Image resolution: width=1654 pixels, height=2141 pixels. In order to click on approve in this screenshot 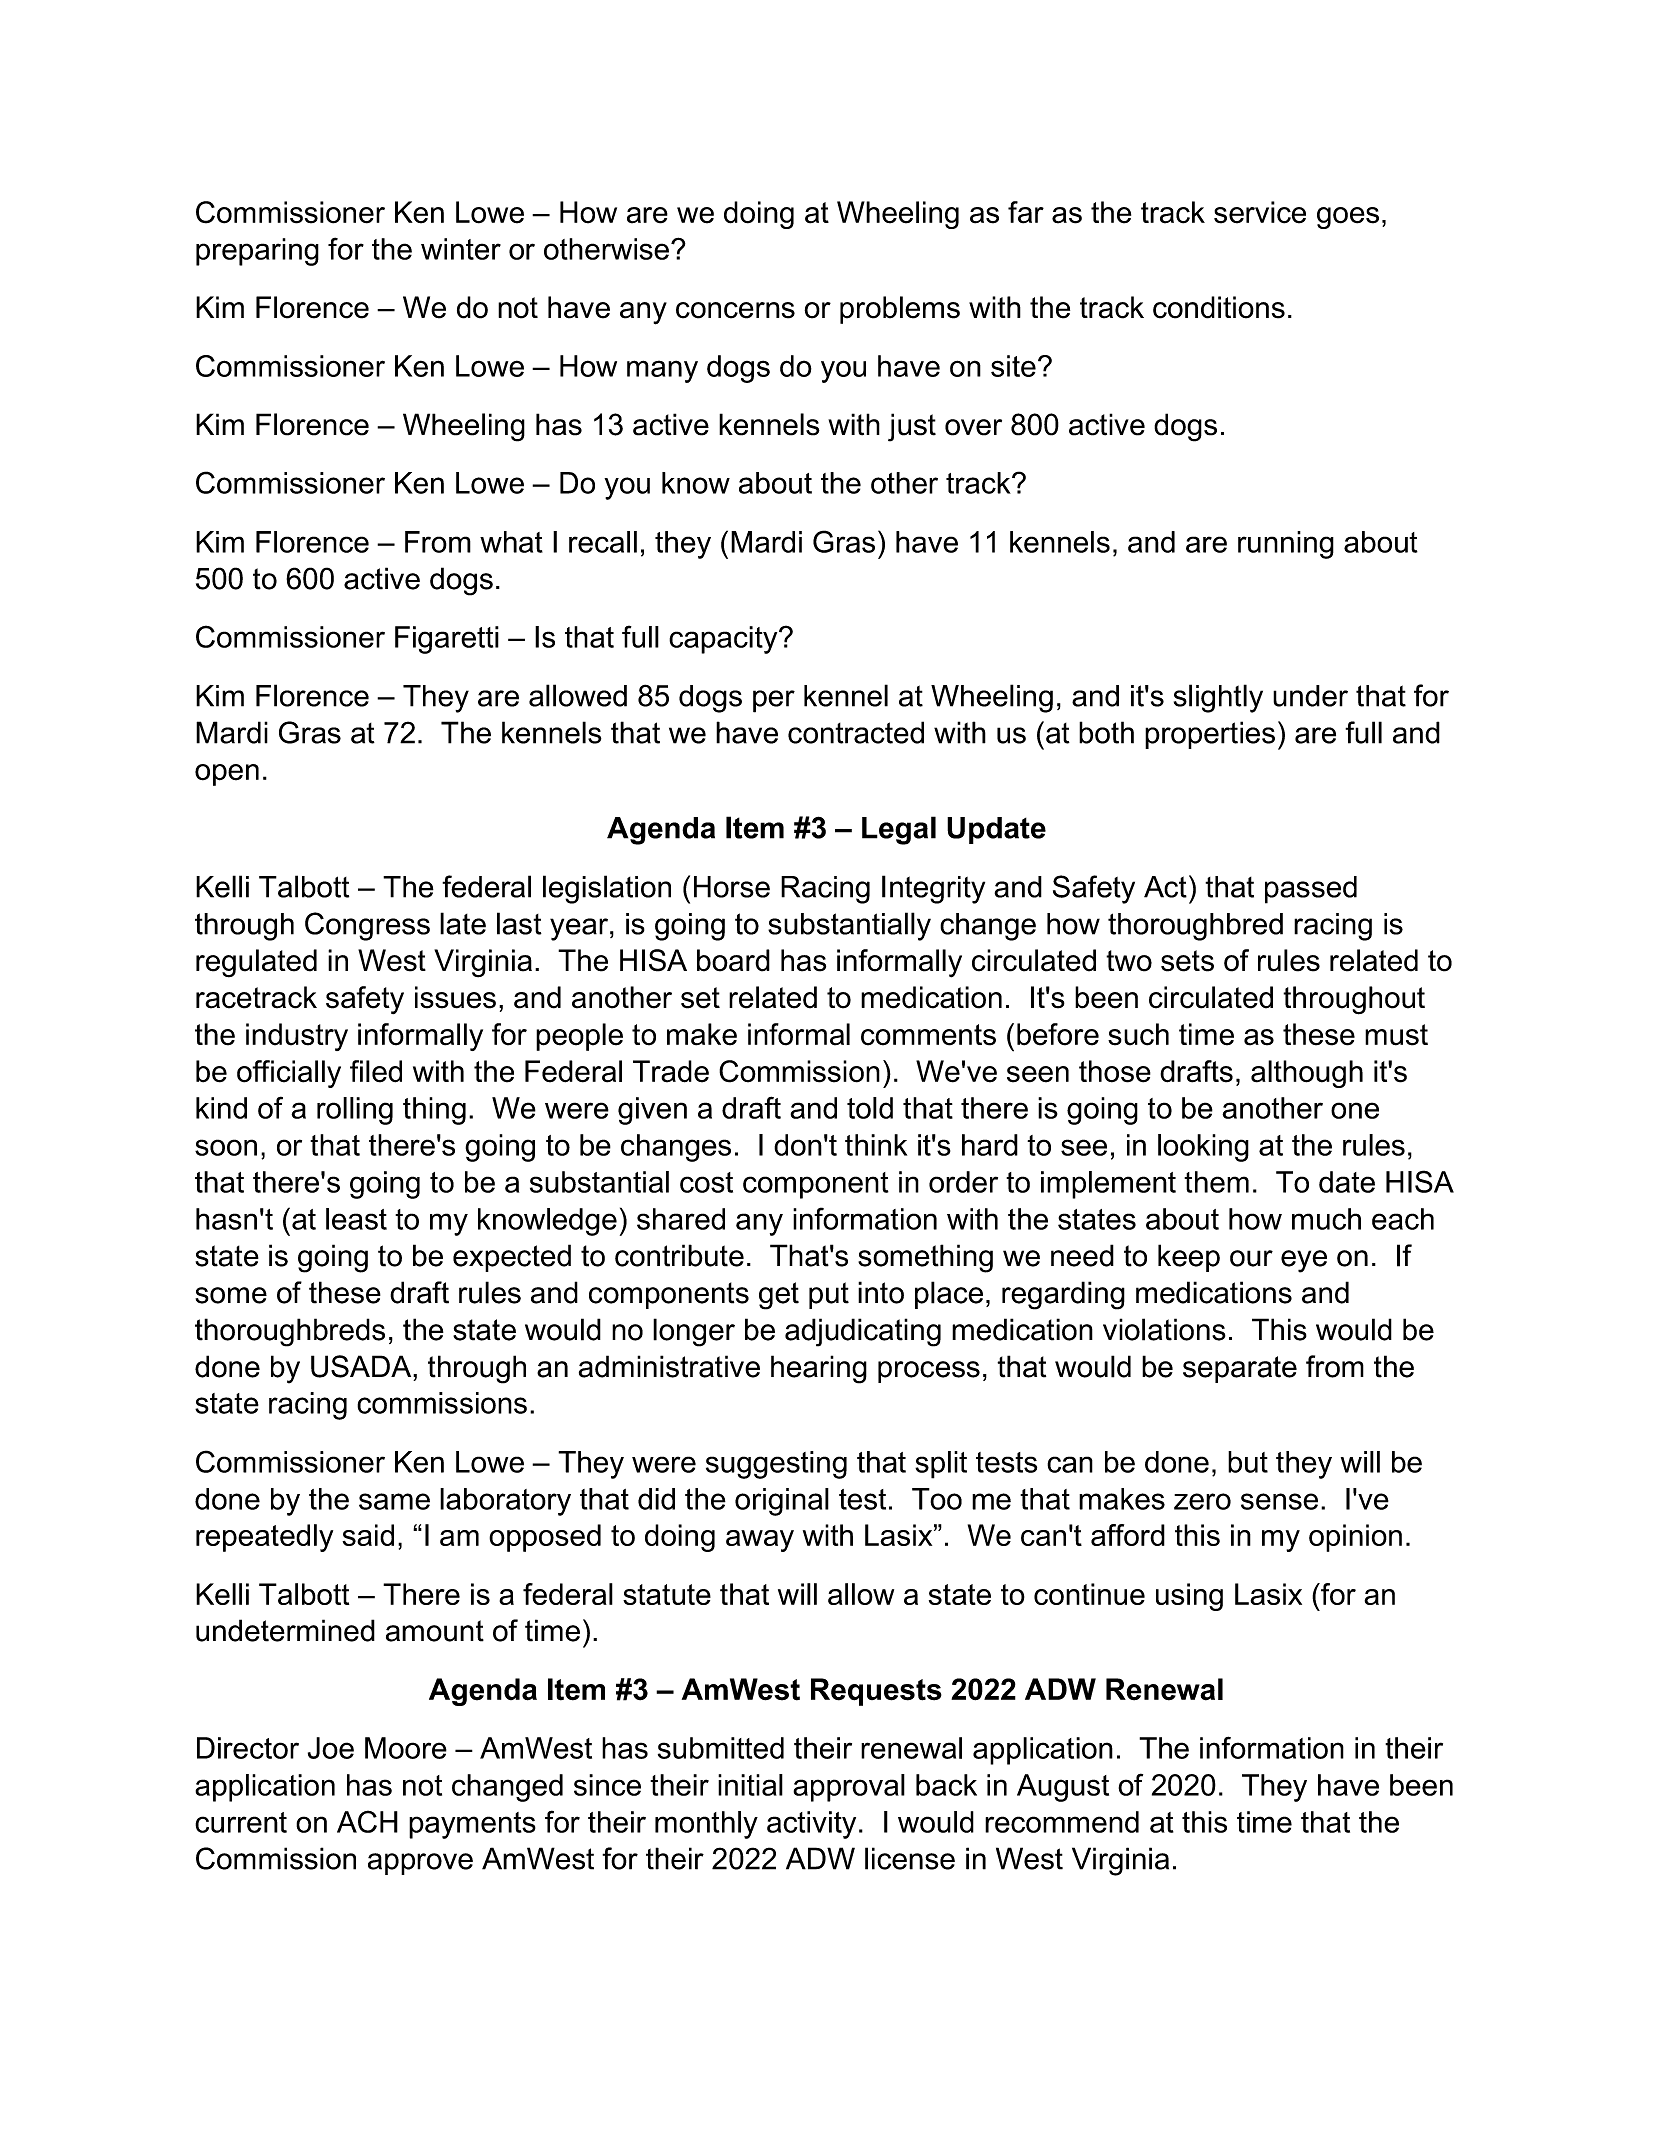, I will do `click(420, 1864)`.
